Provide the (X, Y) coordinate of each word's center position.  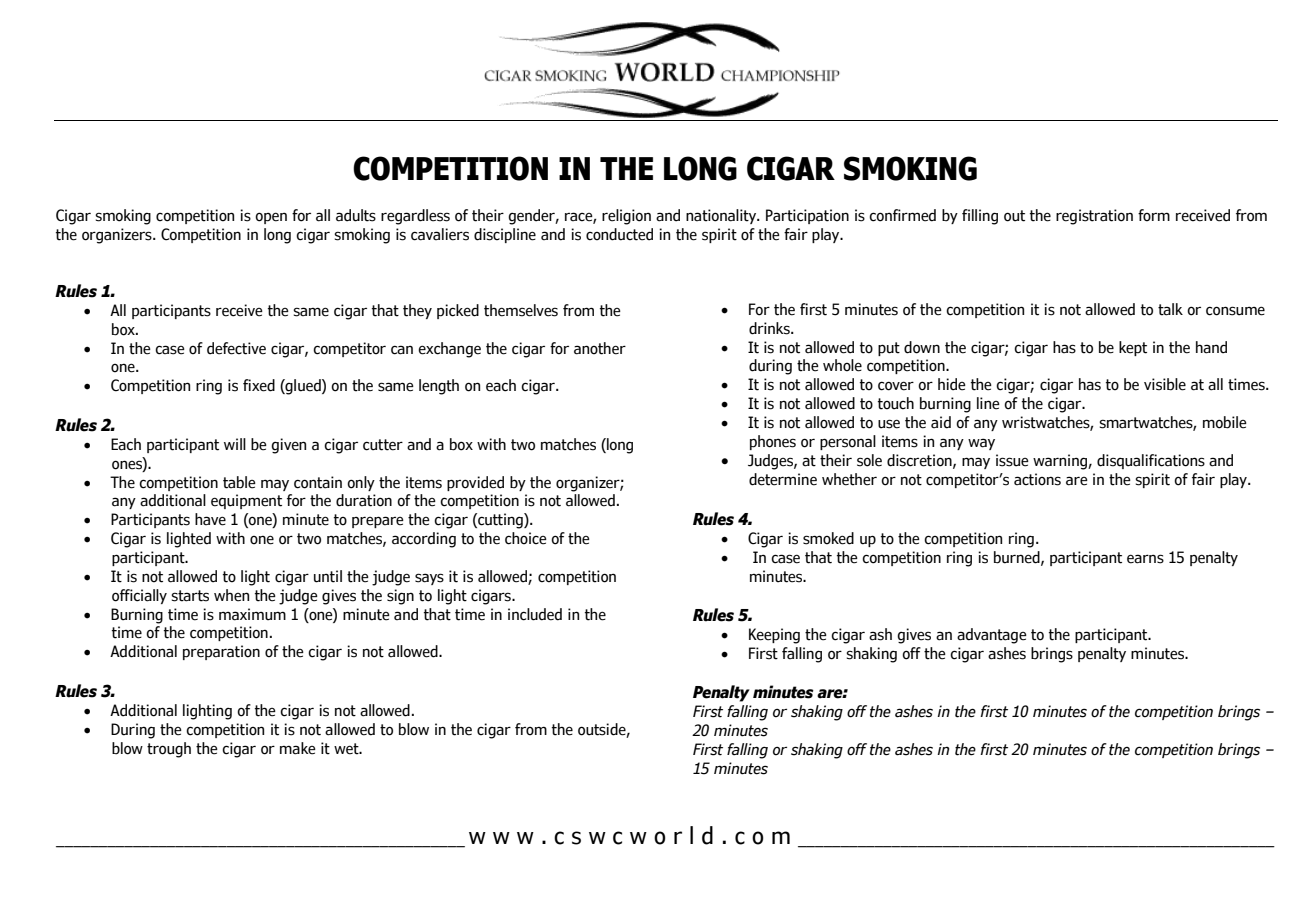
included (535, 614)
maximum (252, 614)
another (600, 348)
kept (1133, 348)
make (298, 748)
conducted (619, 234)
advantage (992, 636)
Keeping (774, 636)
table (239, 482)
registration (1094, 217)
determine (783, 479)
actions (1037, 479)
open (271, 218)
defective (236, 348)
